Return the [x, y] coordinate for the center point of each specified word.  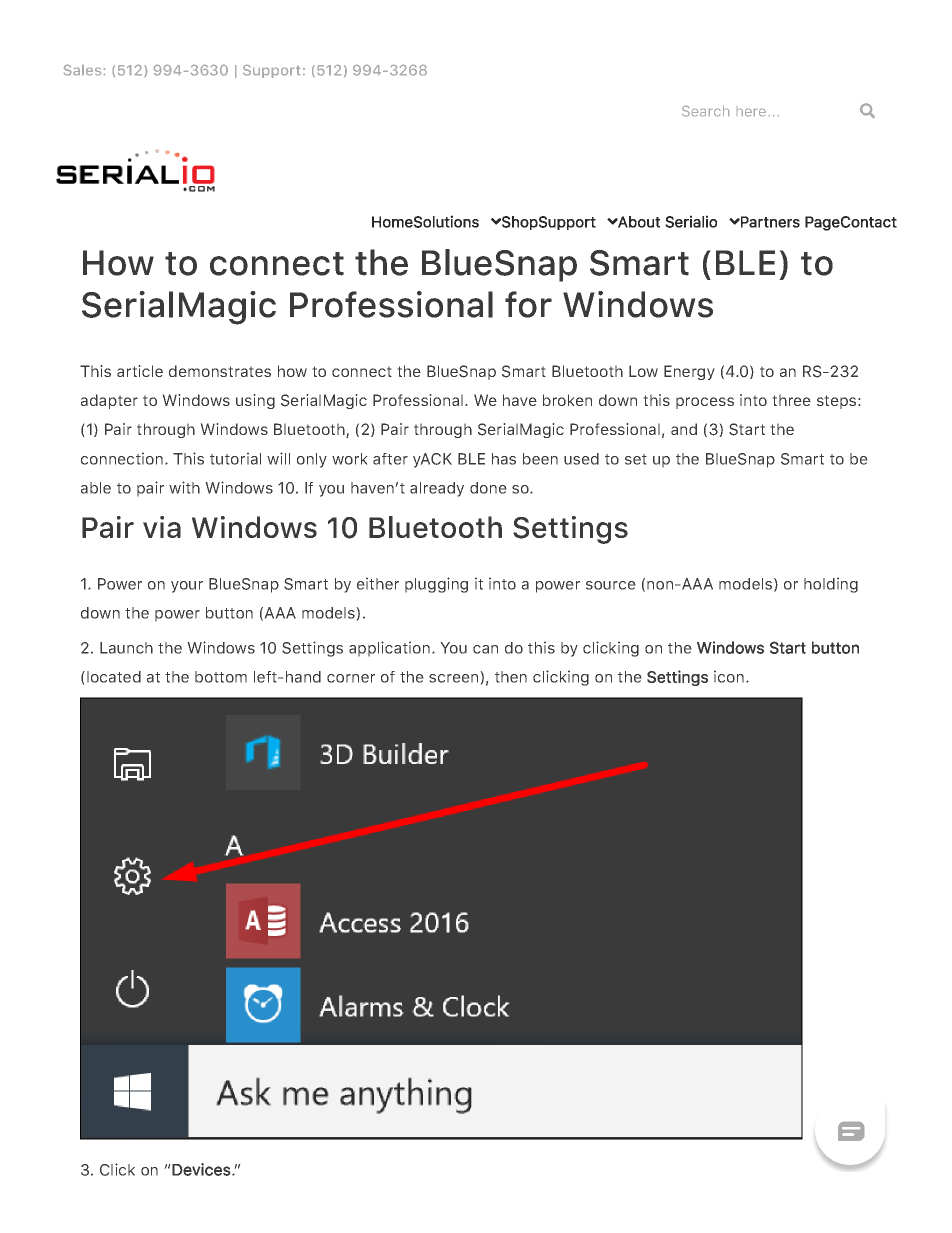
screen [455, 679]
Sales [82, 70]
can [485, 649]
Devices [201, 1169]
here [751, 112]
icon [729, 676]
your [187, 587]
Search [705, 111]
